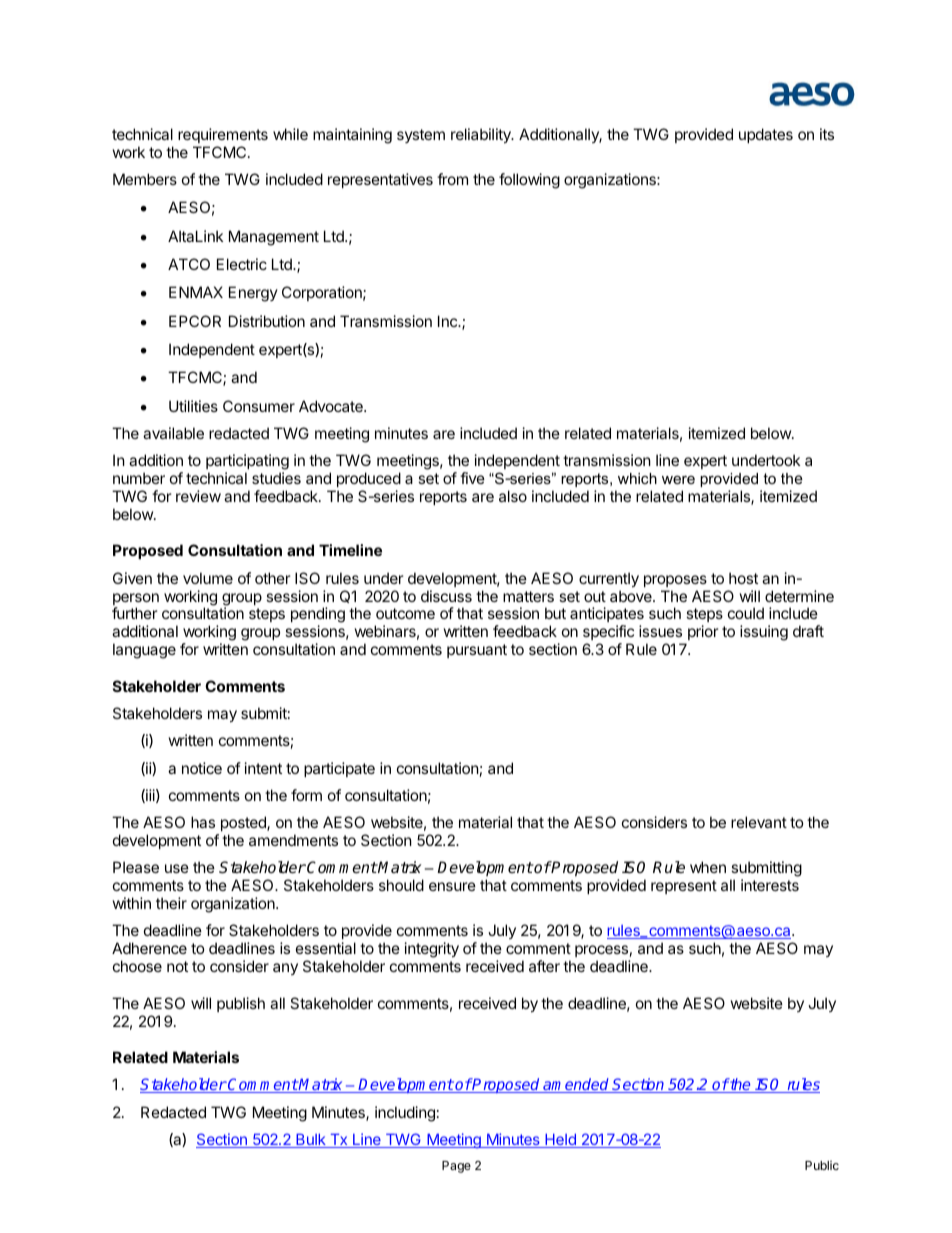 The width and height of the screenshot is (952, 1233). Describe the element at coordinates (195, 321) in the screenshot. I see `EPCOR` at that location.
